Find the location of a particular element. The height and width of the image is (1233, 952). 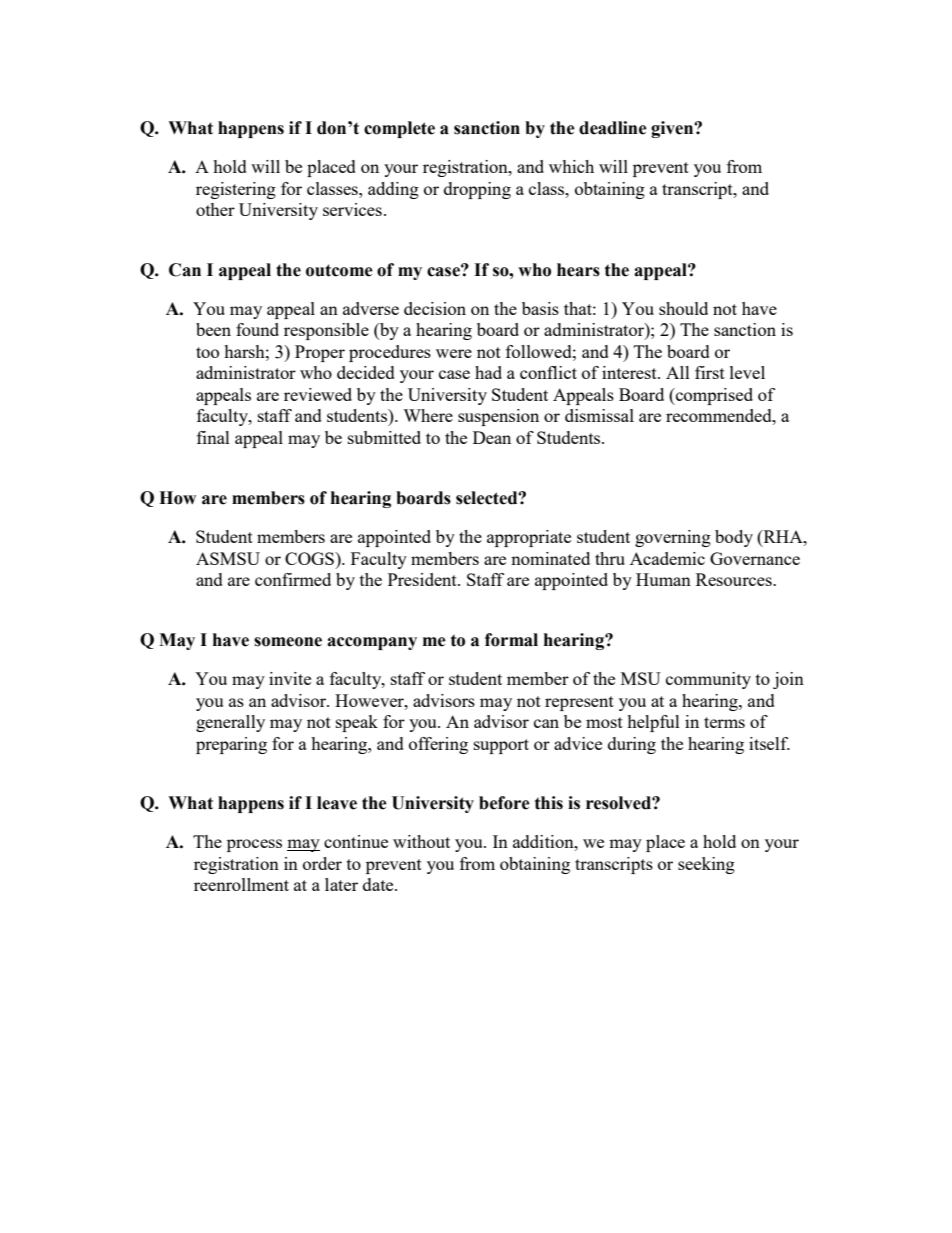

seeking is located at coordinates (706, 865).
